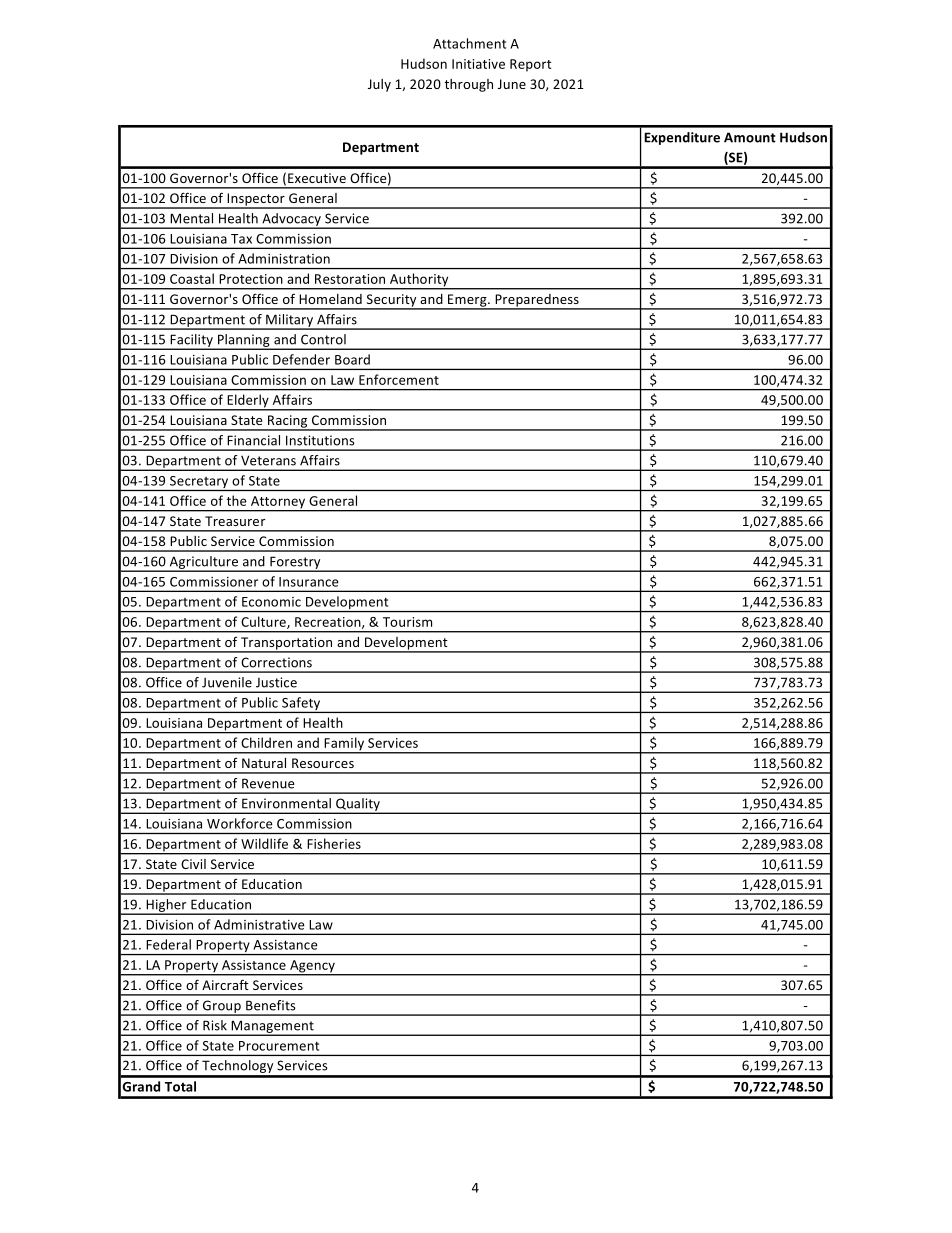 The width and height of the image is (952, 1233). I want to click on through, so click(468, 85).
